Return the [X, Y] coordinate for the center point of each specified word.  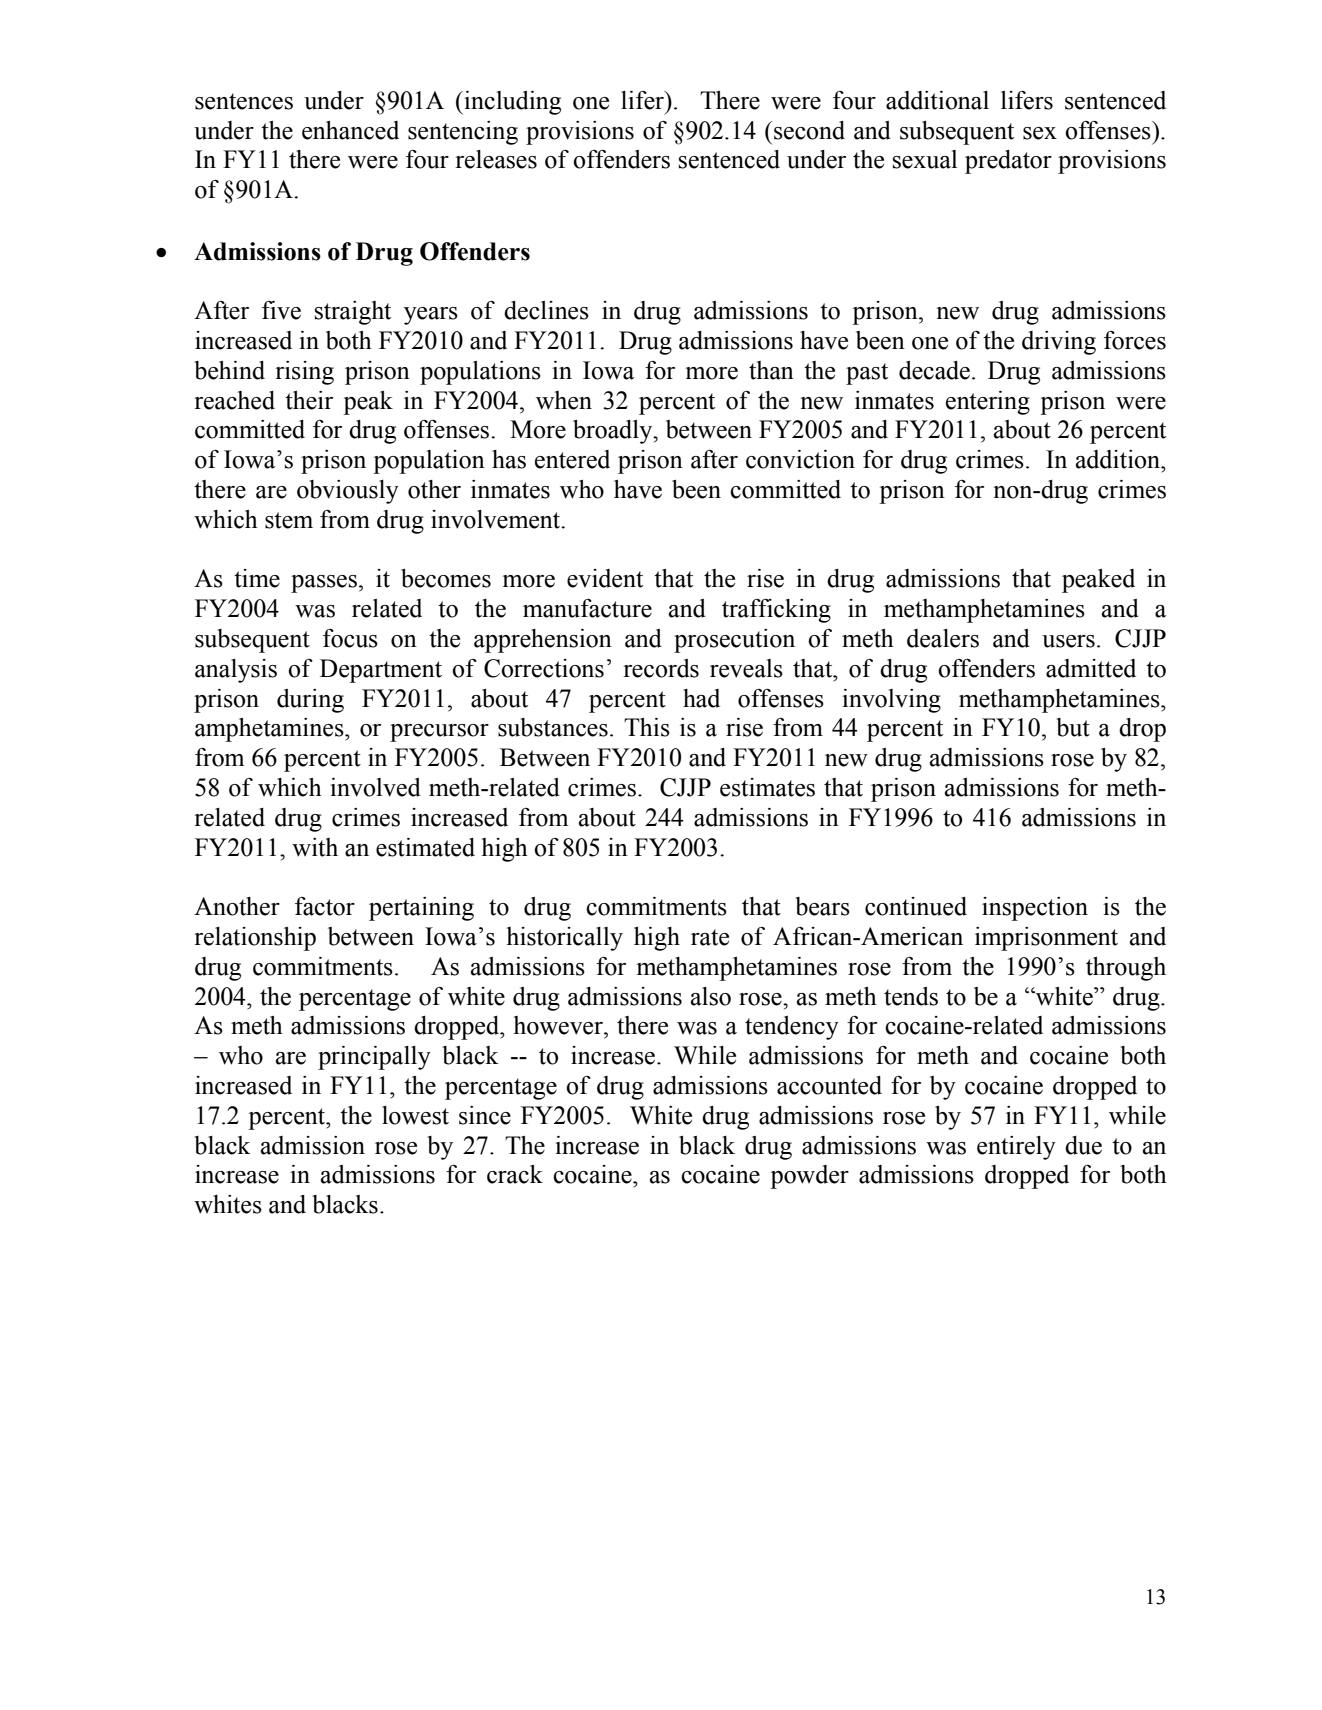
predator [1008, 162]
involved [375, 787]
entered [572, 459]
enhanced [350, 130]
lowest [415, 1115]
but [1073, 727]
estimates [767, 787]
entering [988, 403]
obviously [348, 492]
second [809, 130]
